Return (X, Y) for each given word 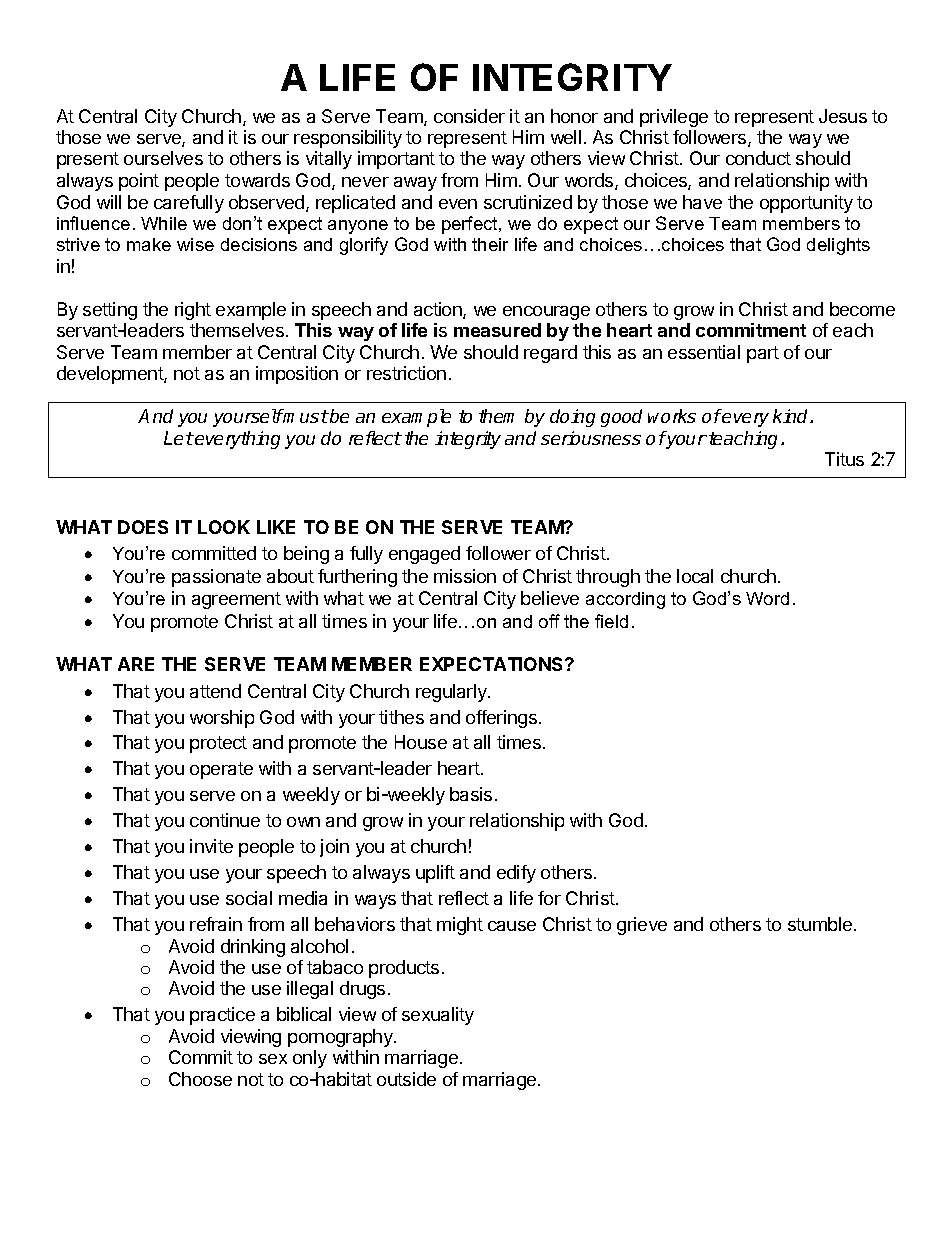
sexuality (438, 1016)
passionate (216, 578)
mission (465, 576)
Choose (200, 1079)
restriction (406, 373)
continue (225, 820)
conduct (758, 158)
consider (469, 116)
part (763, 354)
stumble (820, 924)
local (695, 576)
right (193, 311)
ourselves (163, 158)
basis (471, 794)
